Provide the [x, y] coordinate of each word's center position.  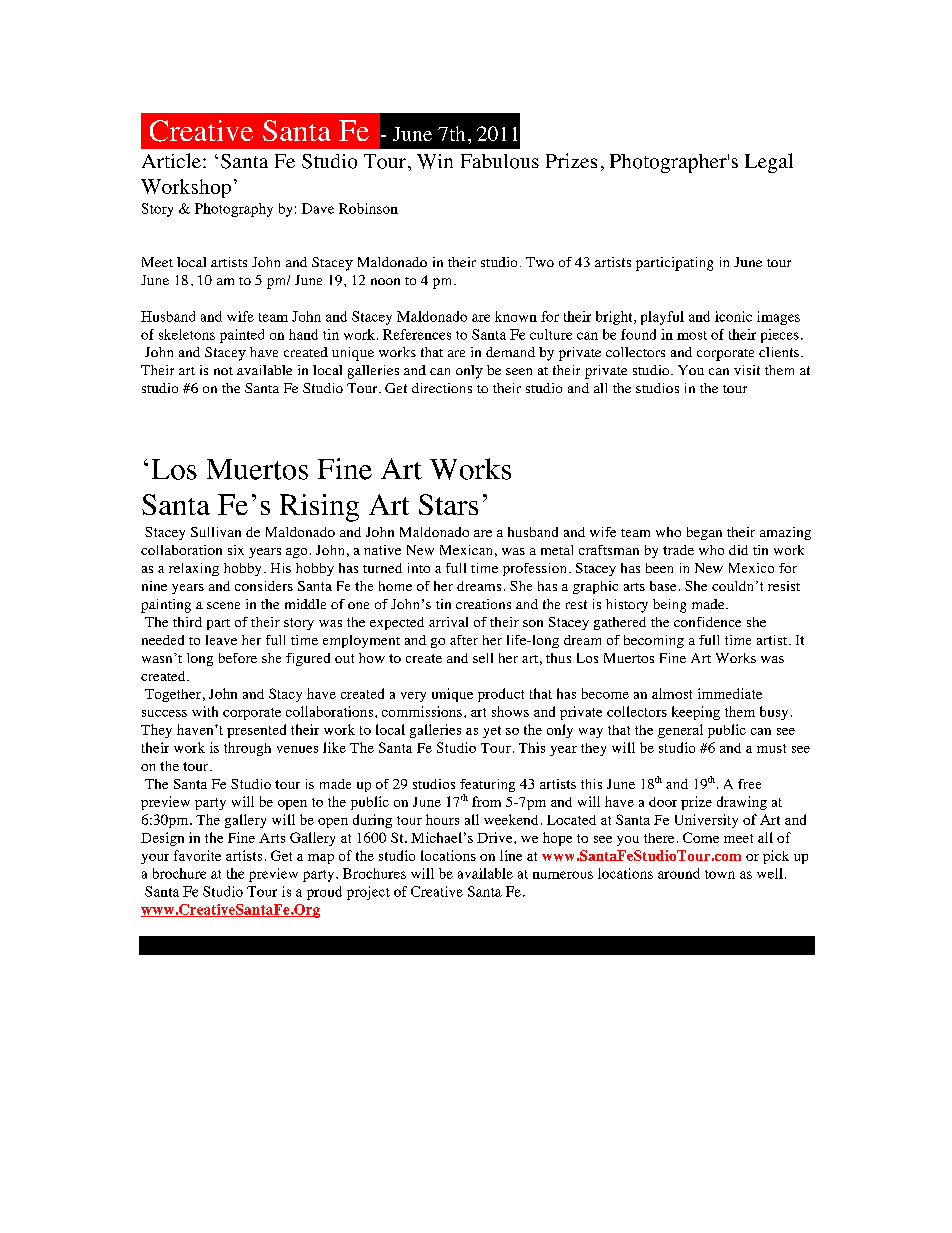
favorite [197, 855]
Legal [769, 163]
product [501, 695]
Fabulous [500, 161]
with [205, 711]
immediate [730, 693]
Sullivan [216, 532]
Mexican [466, 550]
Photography [234, 210]
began [704, 533]
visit [747, 370]
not [223, 371]
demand [510, 352]
